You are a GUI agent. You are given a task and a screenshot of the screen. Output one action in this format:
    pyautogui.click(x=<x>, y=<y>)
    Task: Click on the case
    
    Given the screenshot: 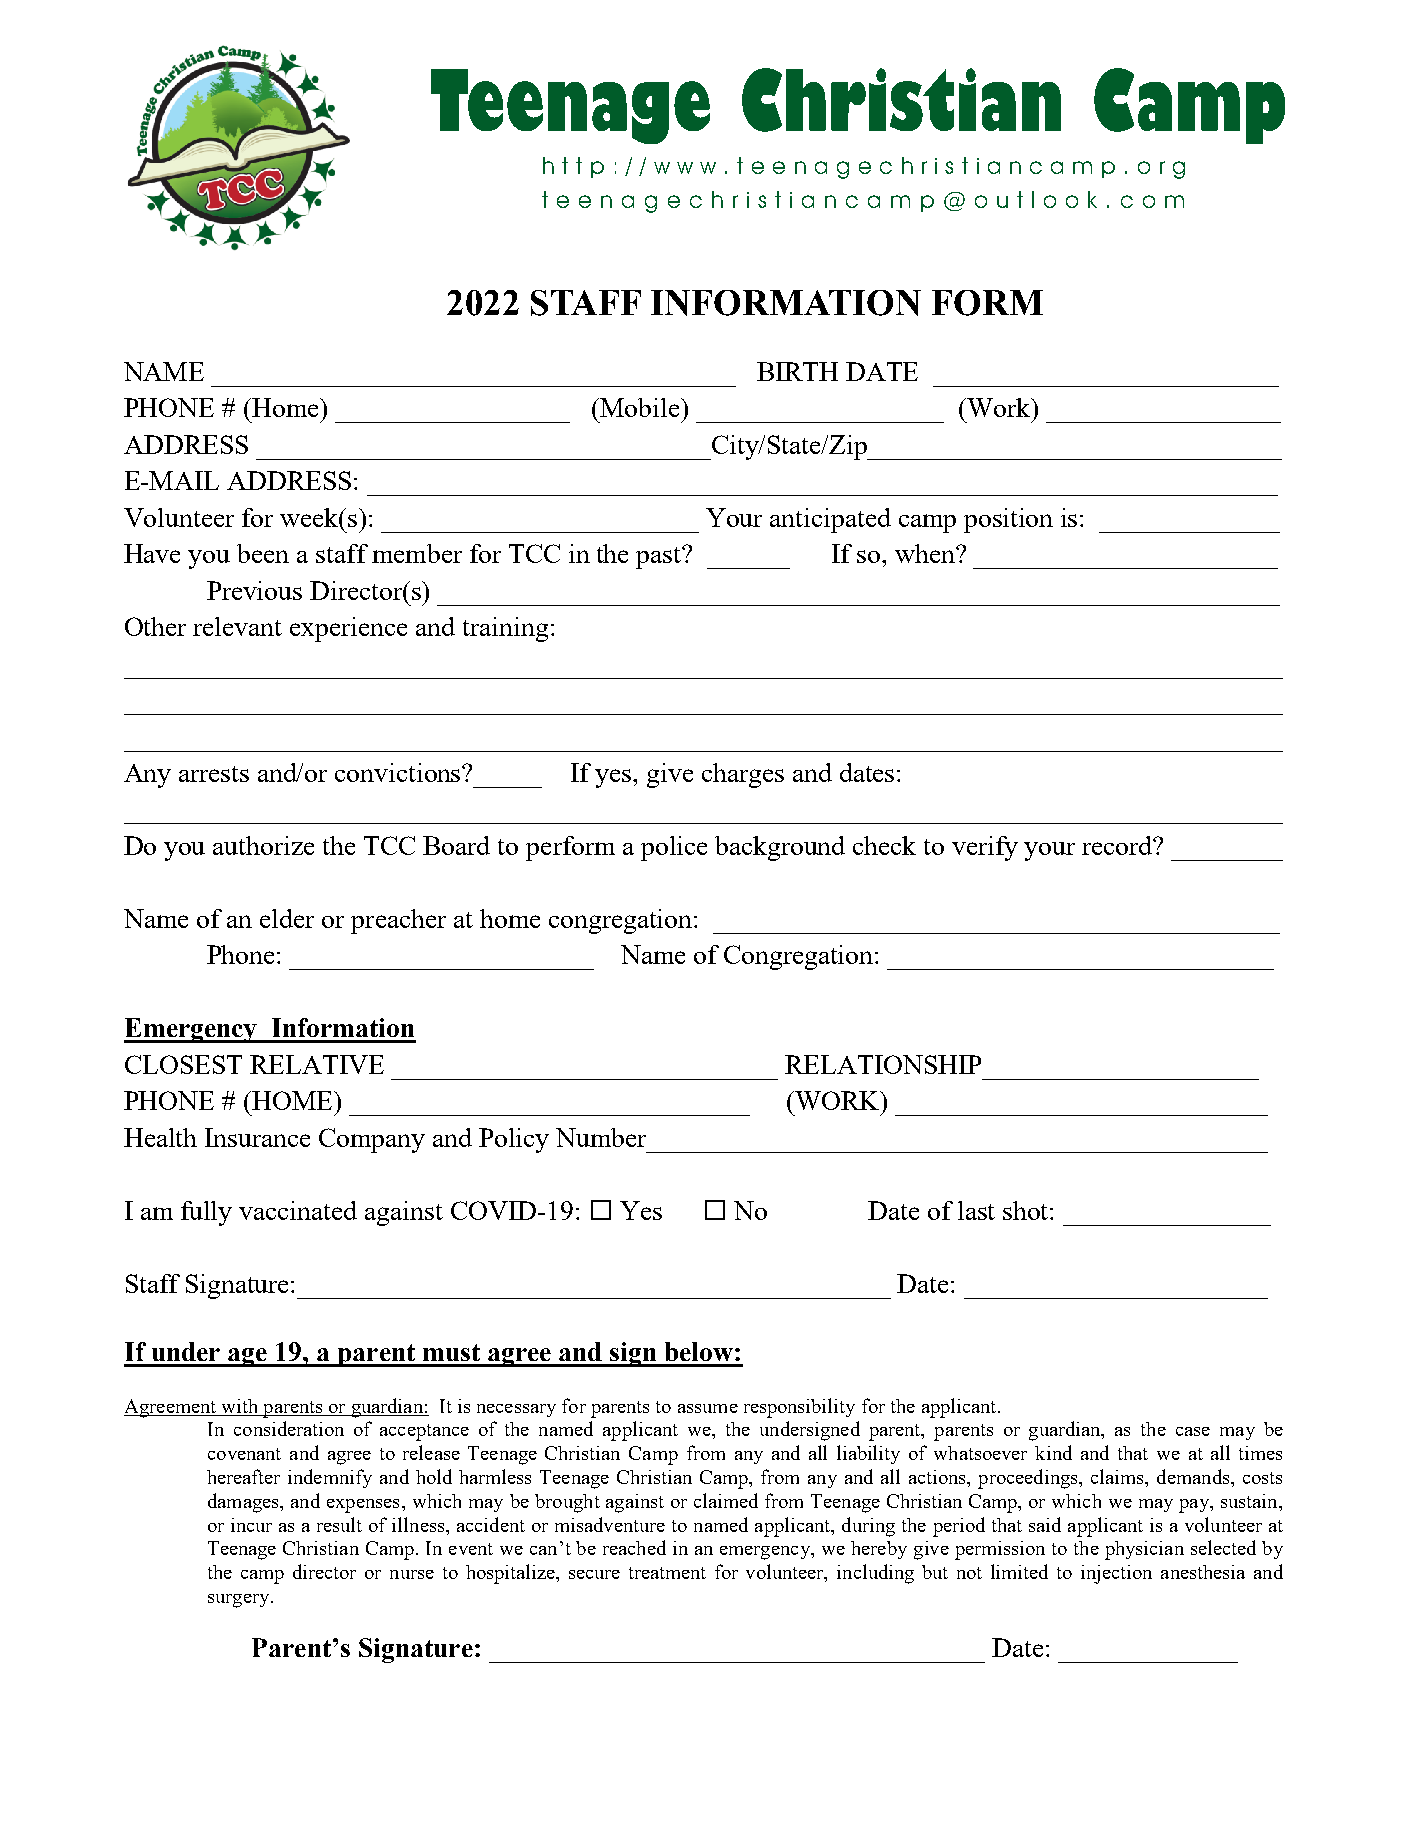 What is the action you would take?
    pyautogui.click(x=1193, y=1431)
